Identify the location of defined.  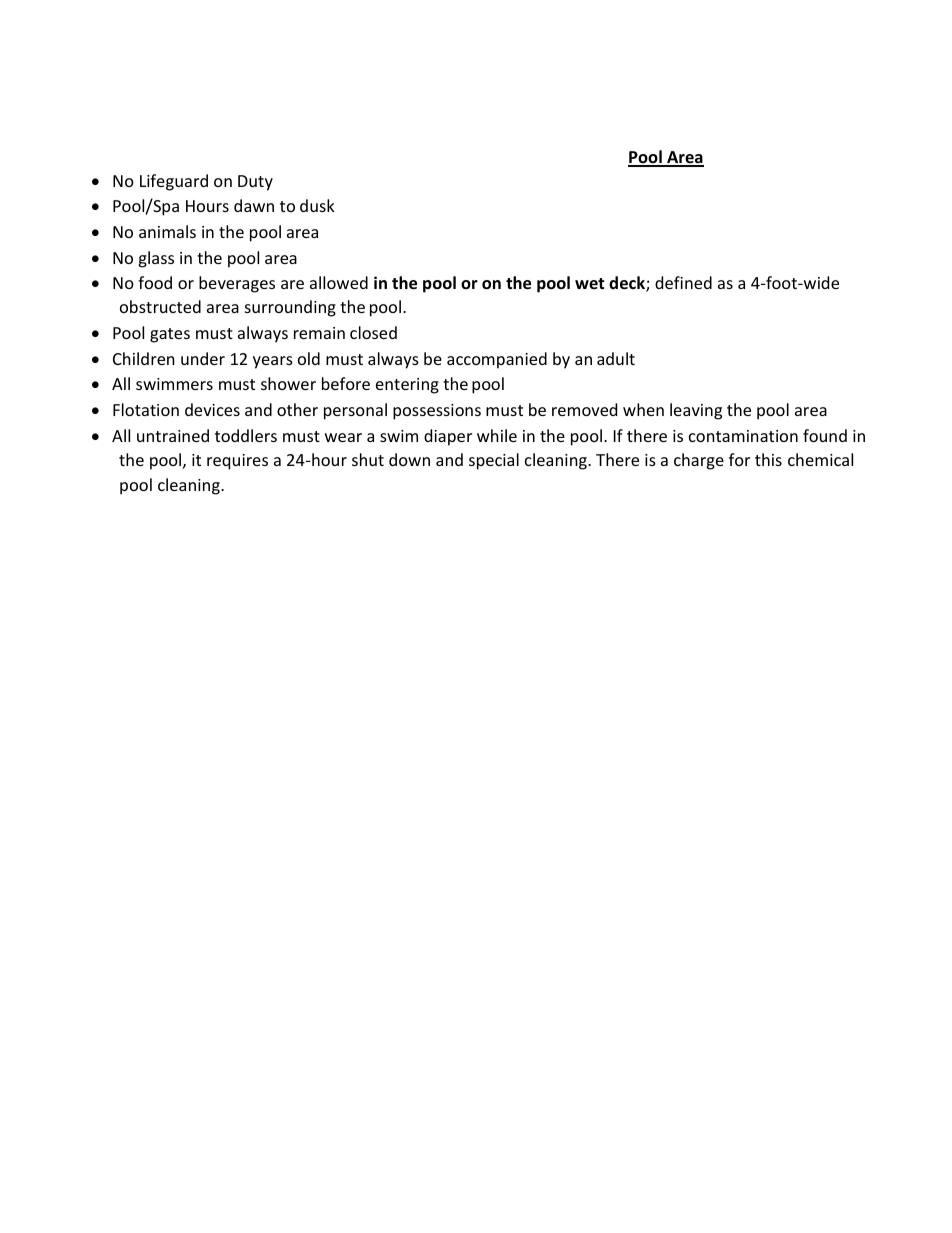
(683, 282).
